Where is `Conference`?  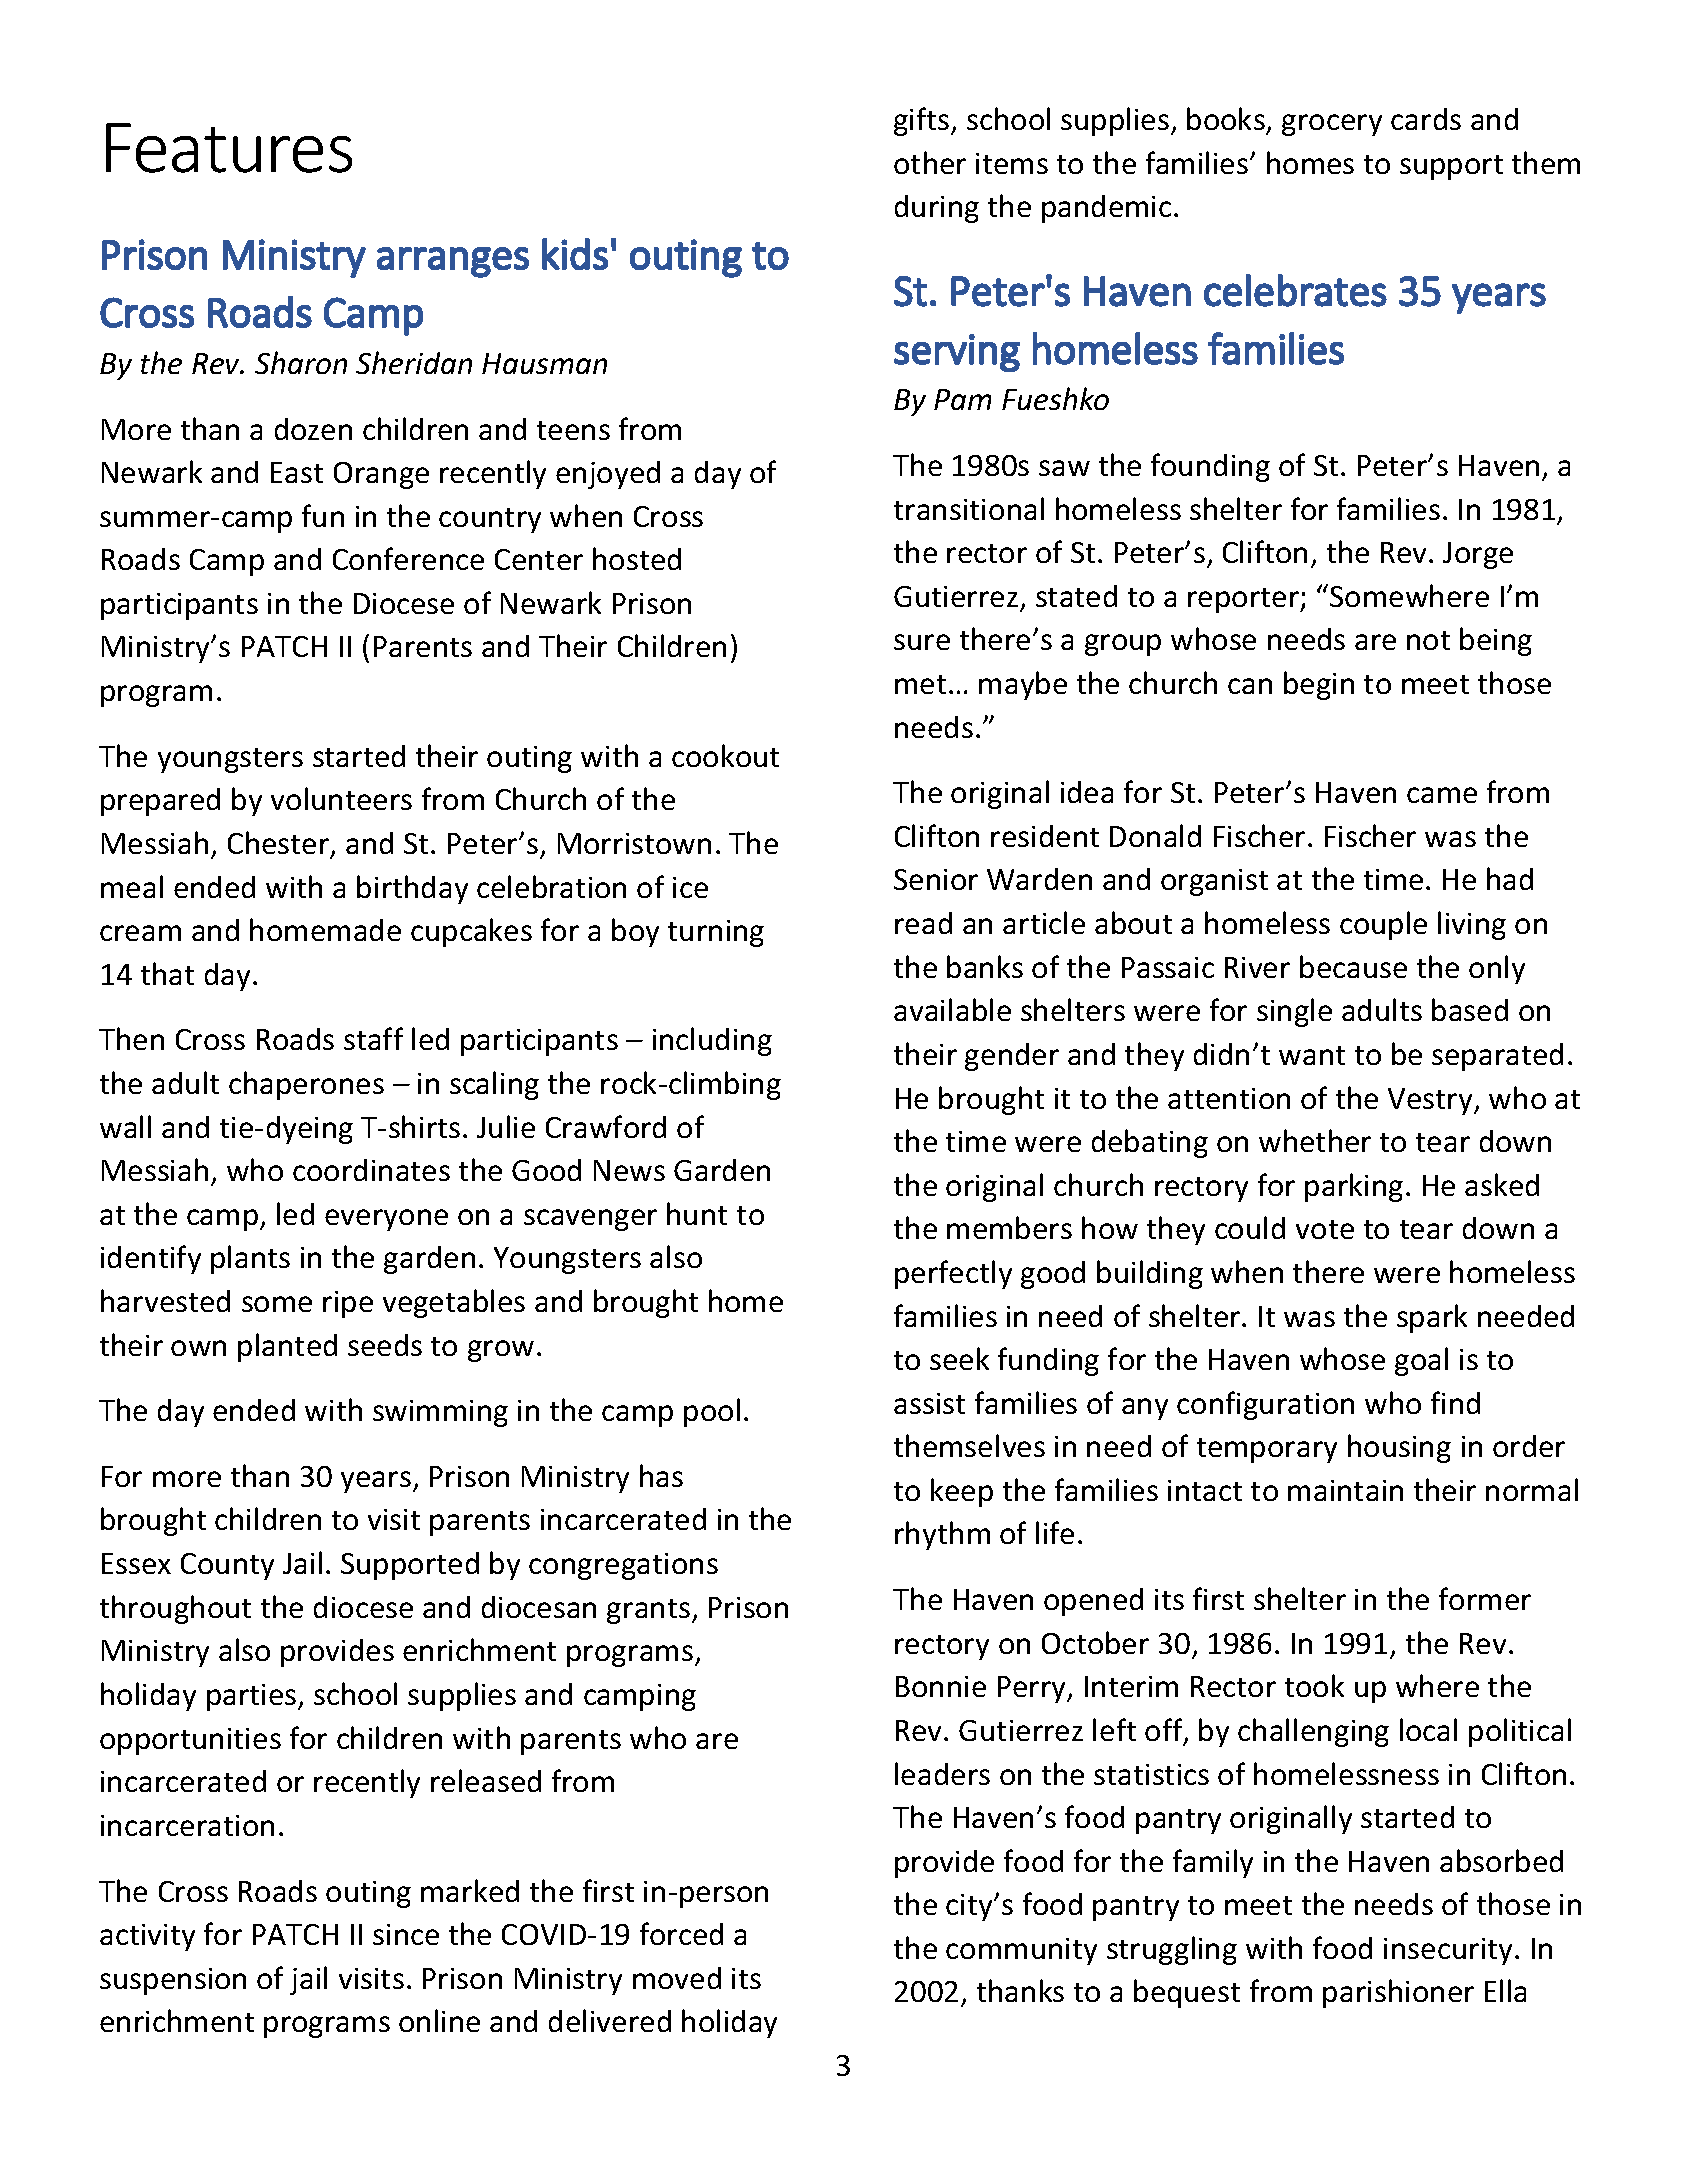 Conference is located at coordinates (408, 558).
